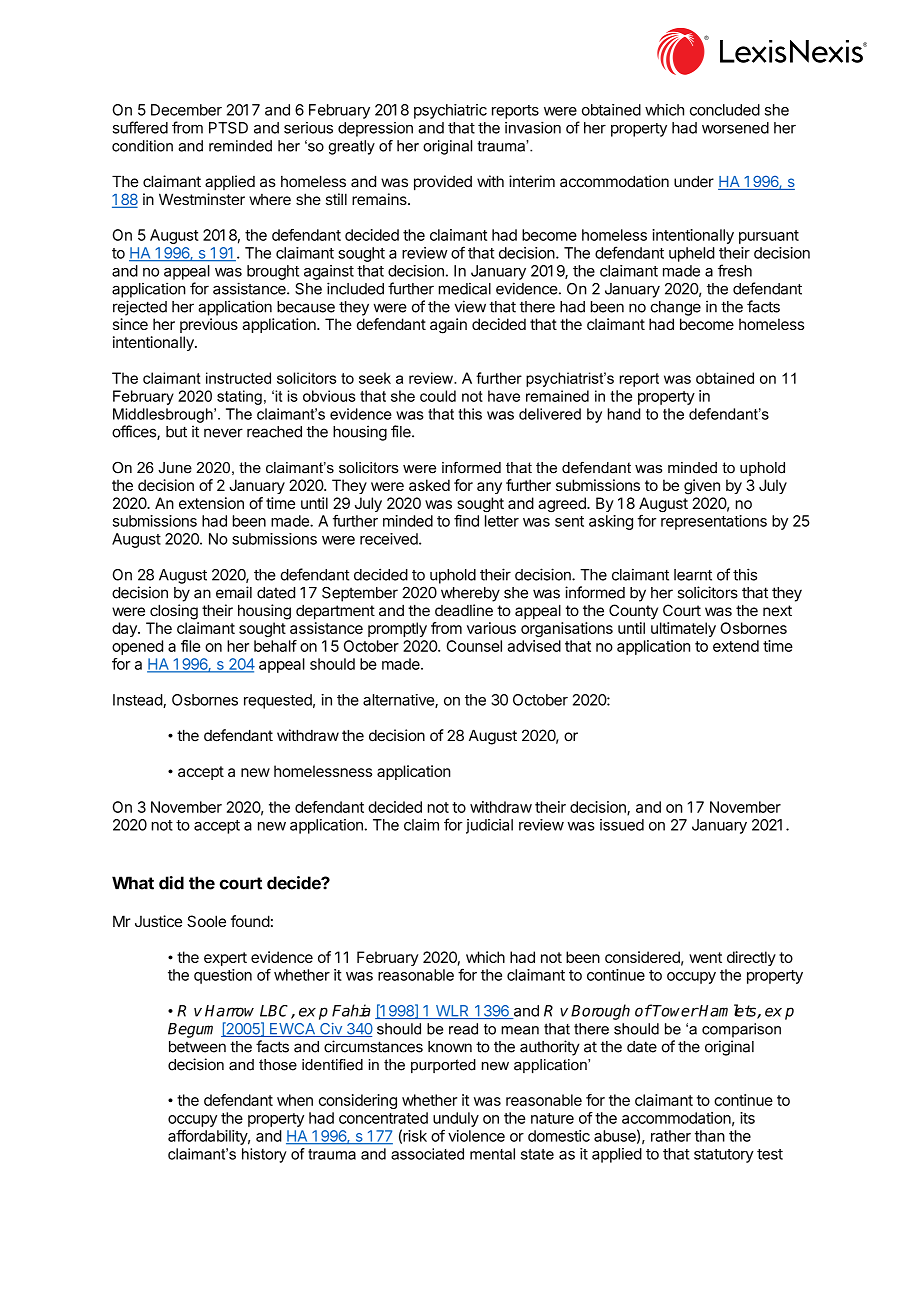 This image has height=1307, width=924. Describe the element at coordinates (683, 629) in the image. I see `ultimately` at that location.
